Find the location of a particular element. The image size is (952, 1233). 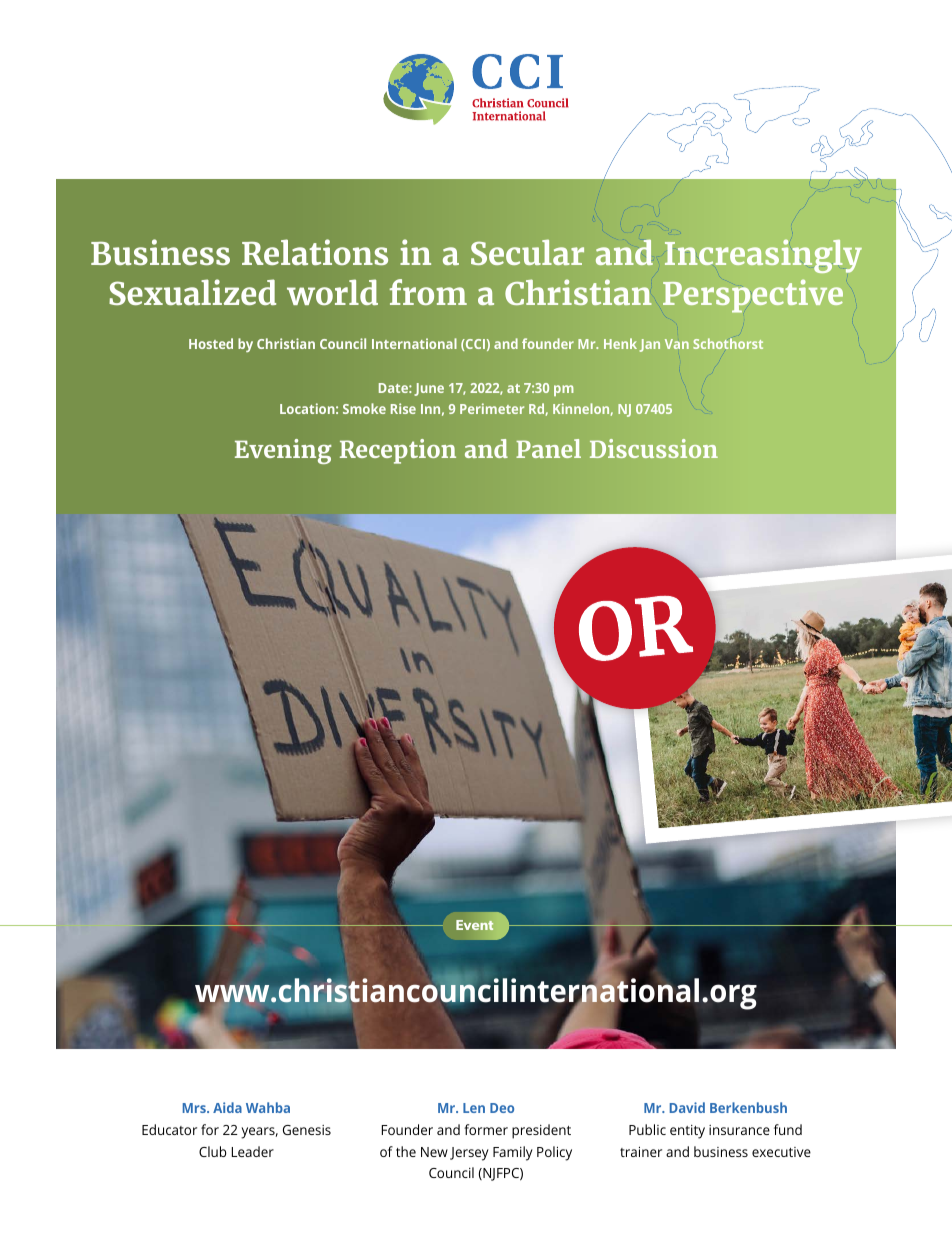

Perspective is located at coordinates (753, 296).
